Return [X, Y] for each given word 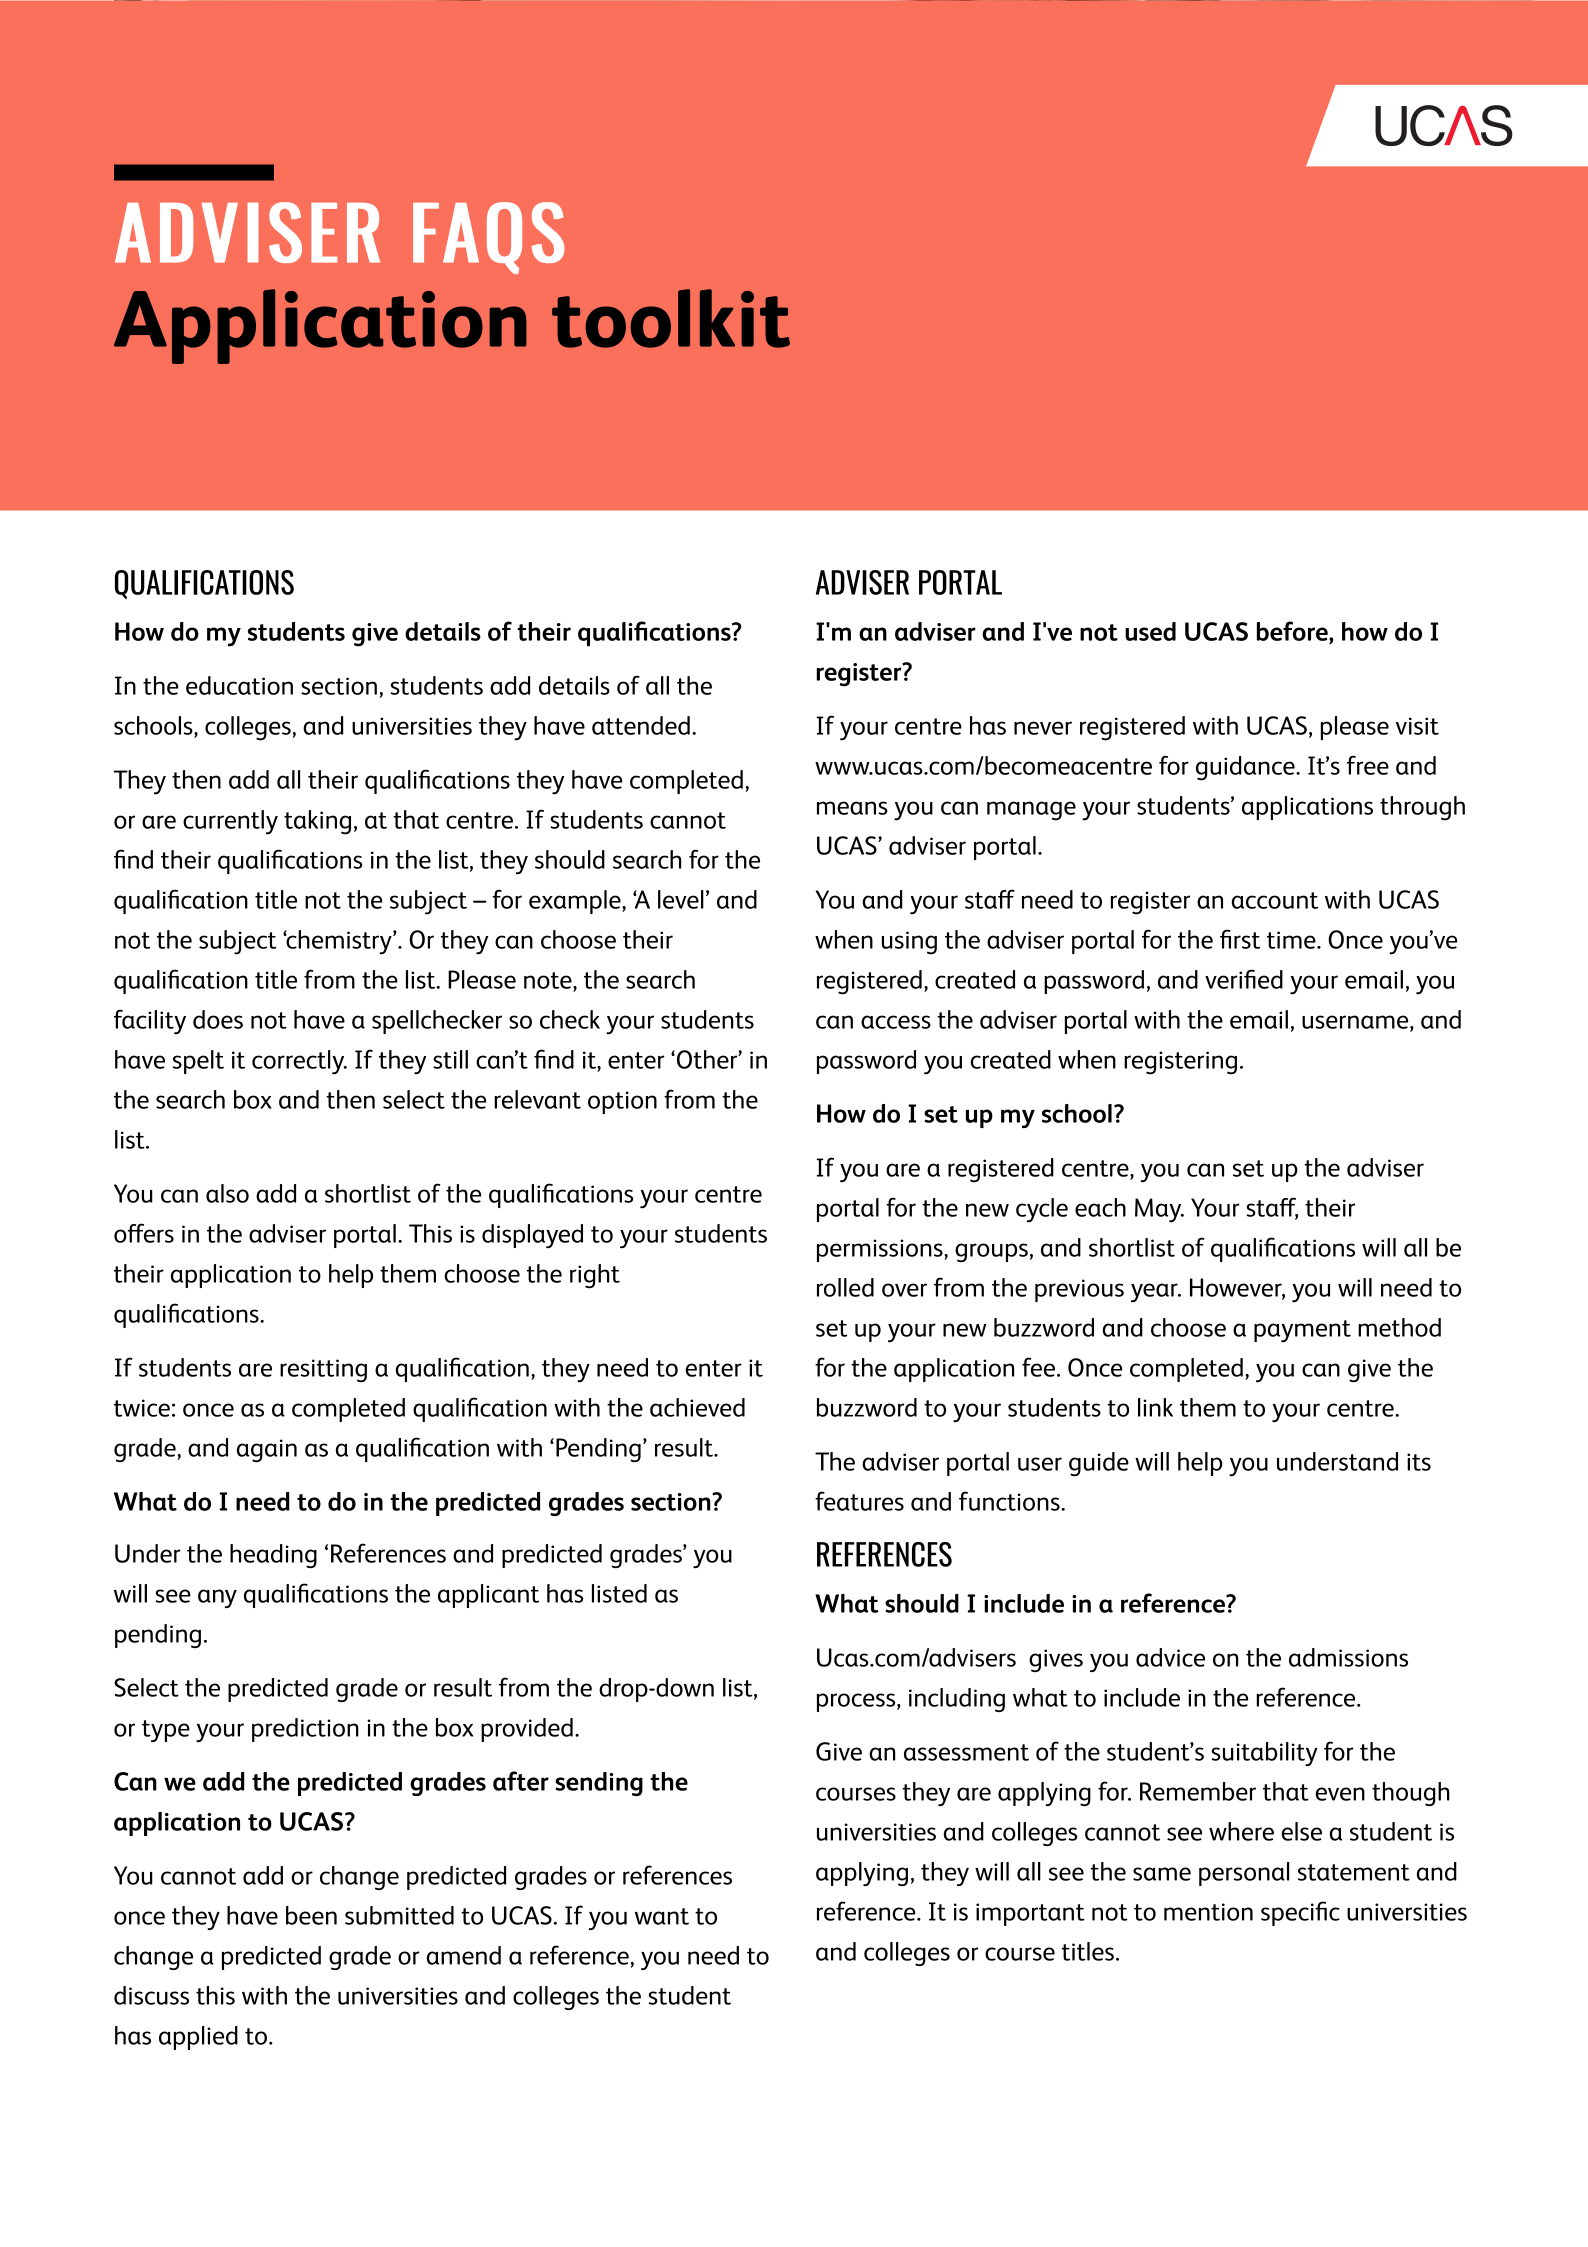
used [1150, 631]
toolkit [671, 318]
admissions [1348, 1657]
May [1159, 1210]
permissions [881, 1250]
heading [273, 1556]
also [227, 1193]
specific [1300, 1913]
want [662, 1916]
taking [317, 822]
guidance [1246, 768]
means [852, 808]
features [859, 1501]
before [1293, 631]
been [311, 1915]
